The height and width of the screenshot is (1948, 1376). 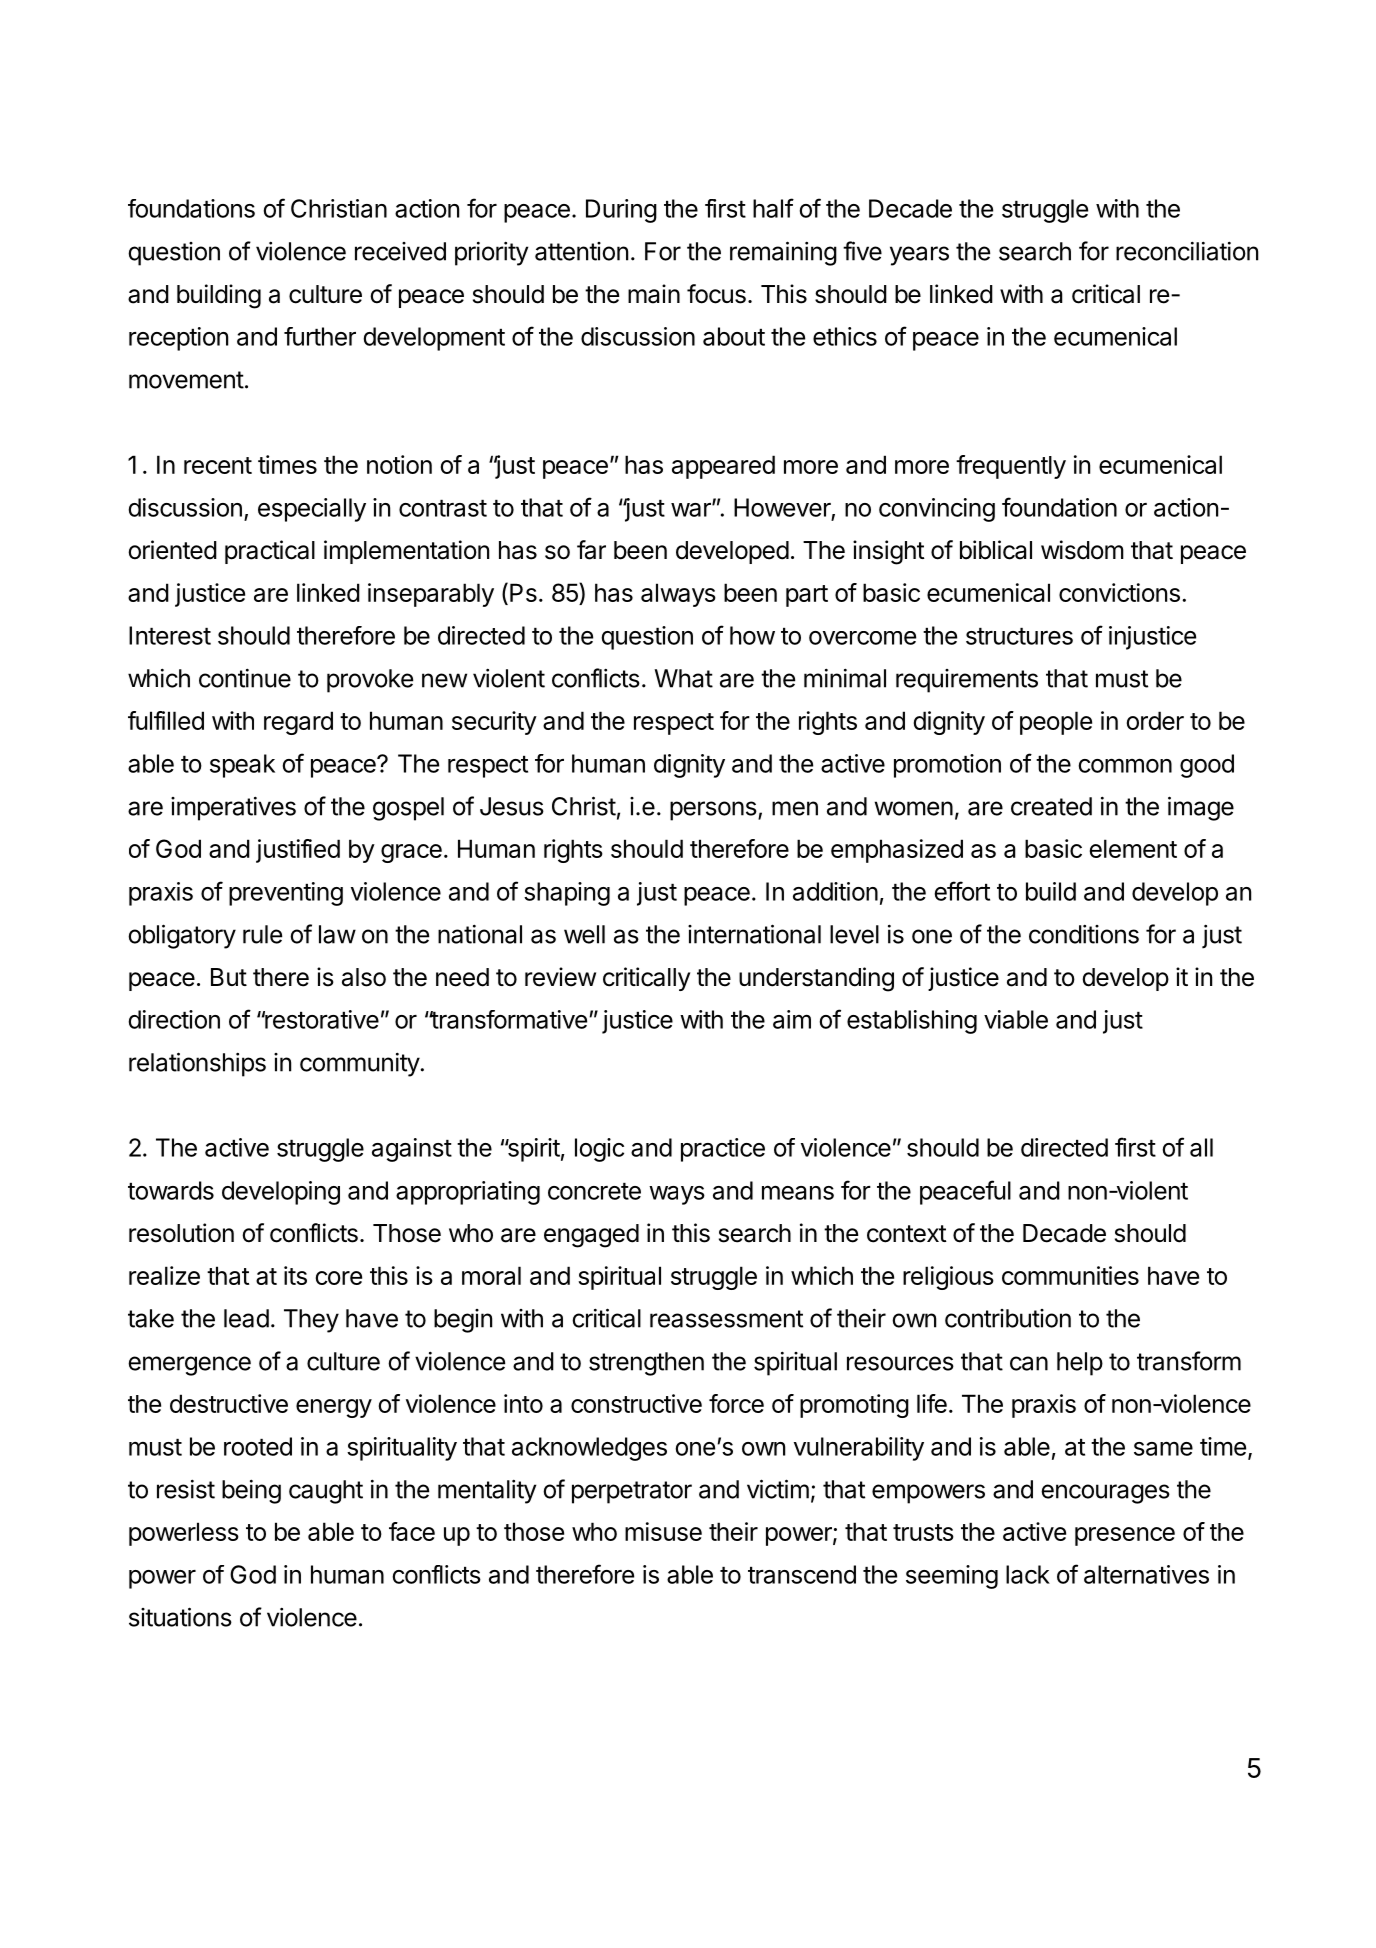 What do you see at coordinates (286, 894) in the screenshot?
I see `preventing` at bounding box center [286, 894].
